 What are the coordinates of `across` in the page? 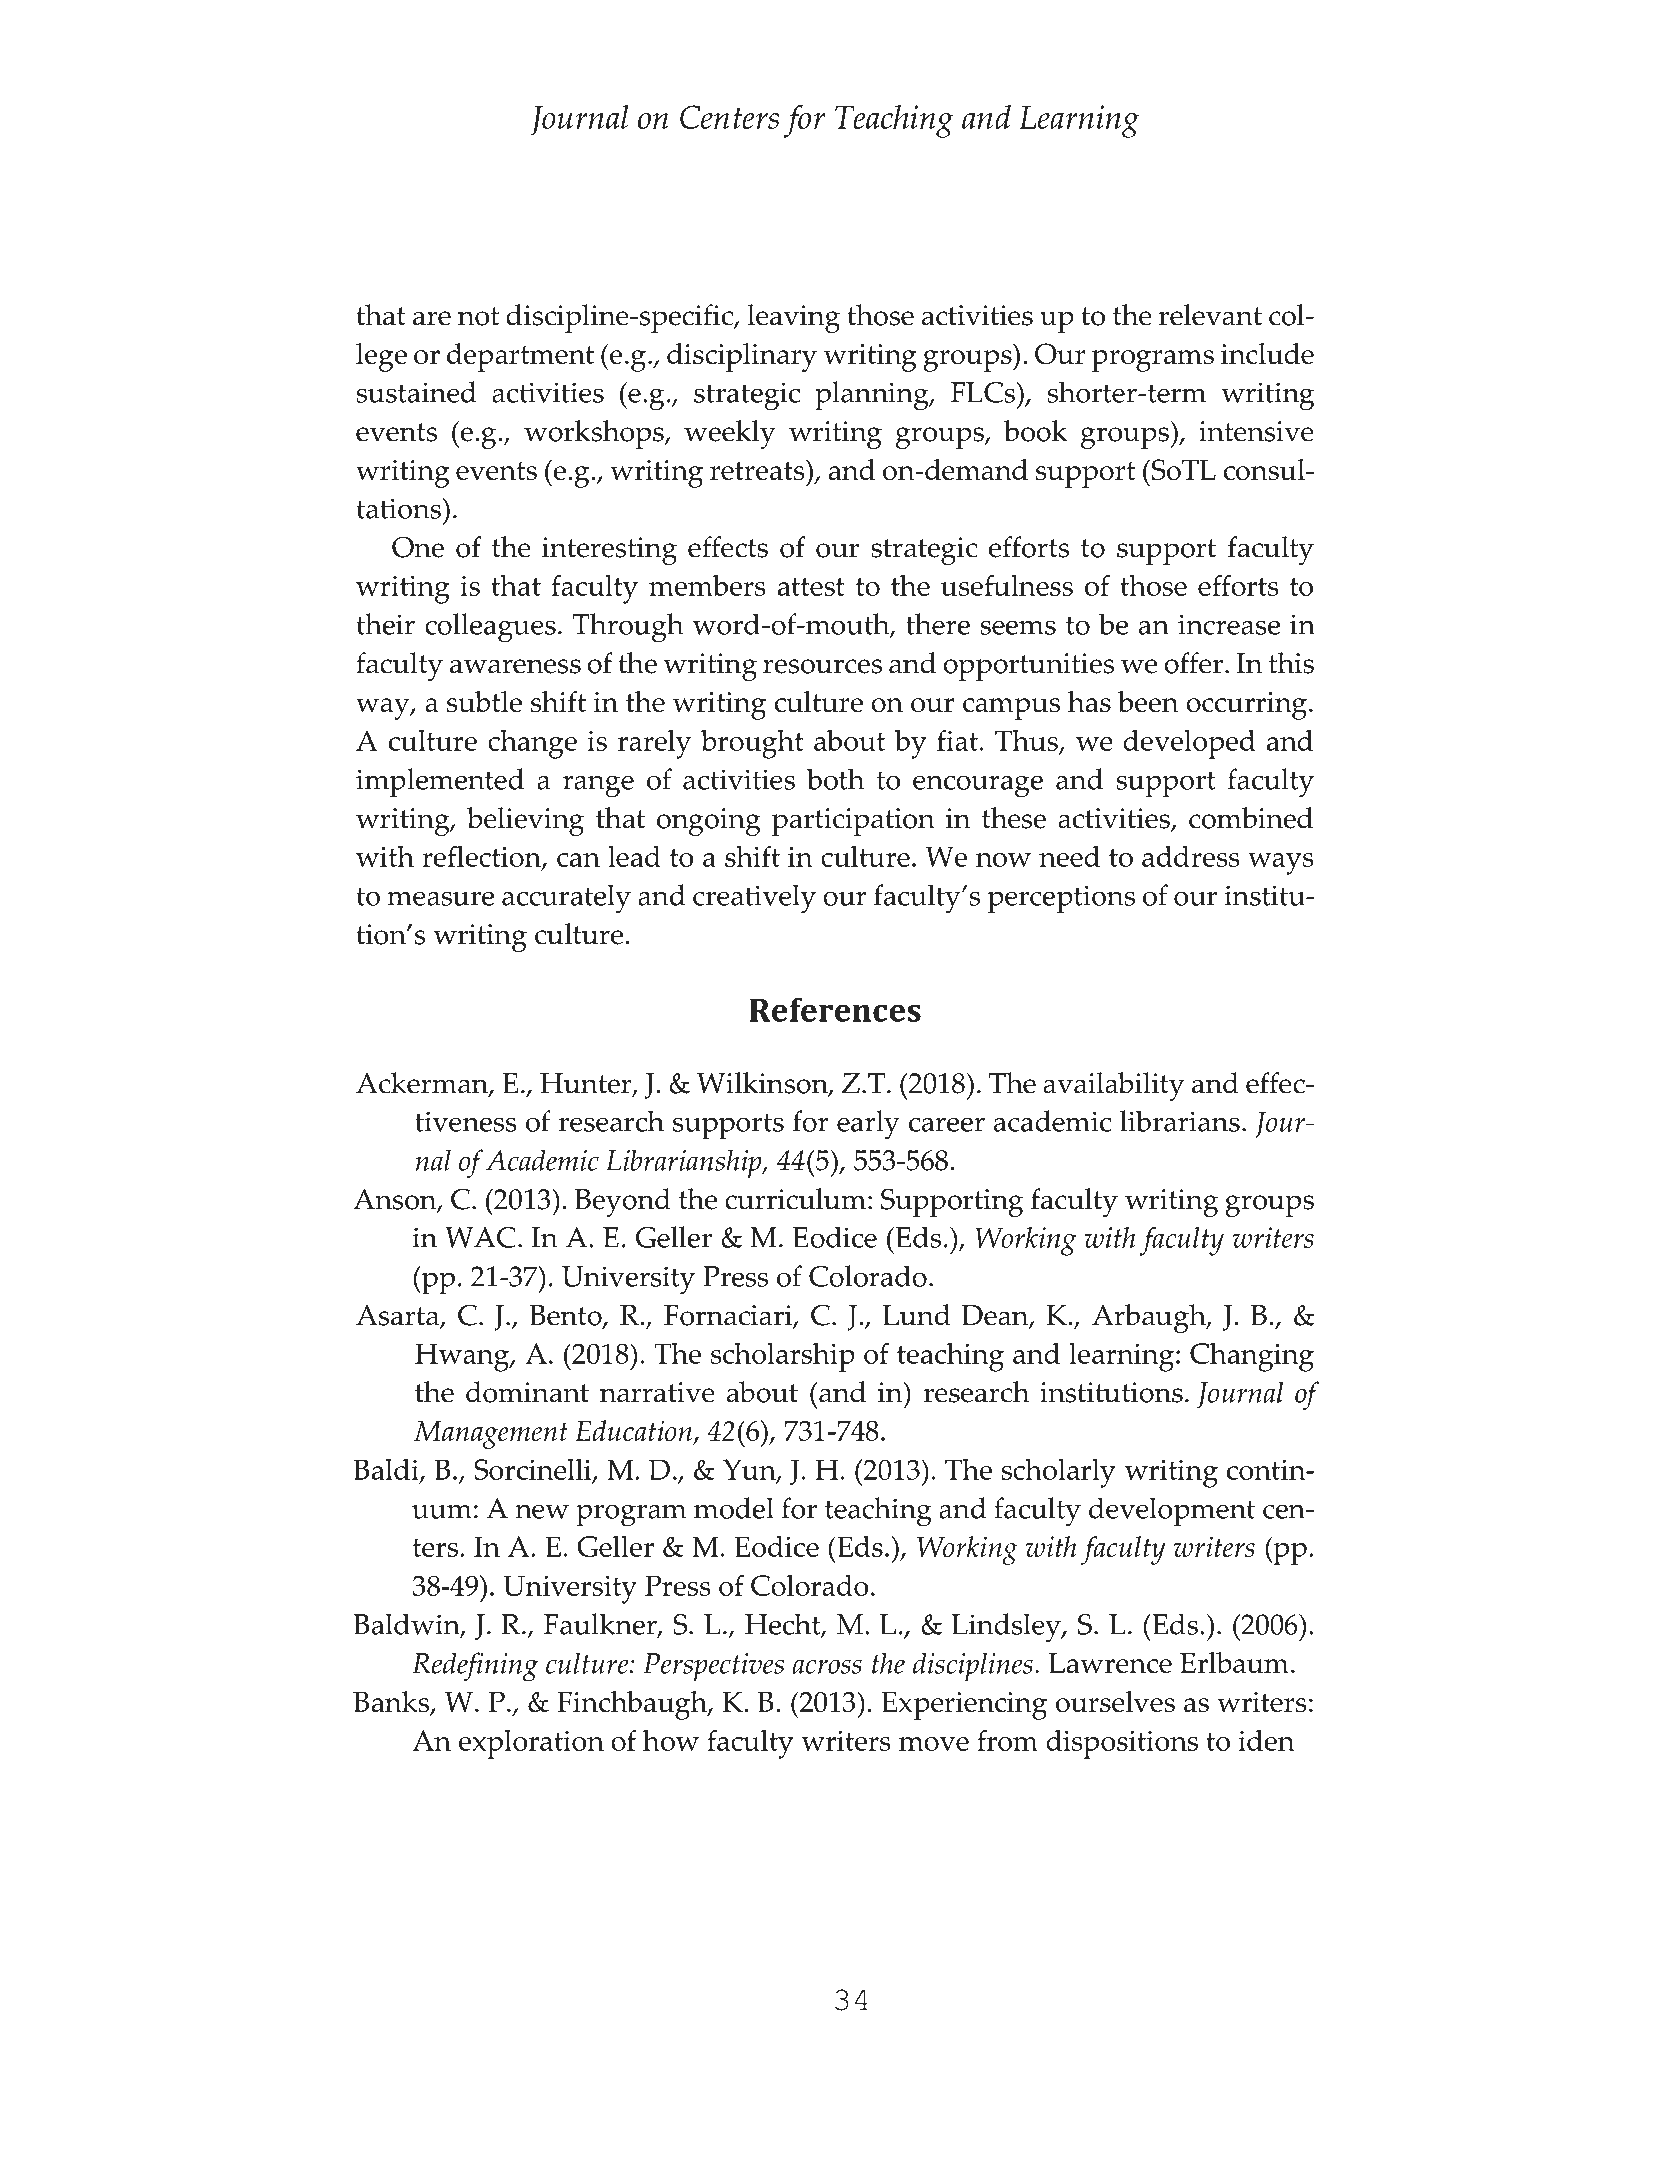 It's located at (827, 1666).
